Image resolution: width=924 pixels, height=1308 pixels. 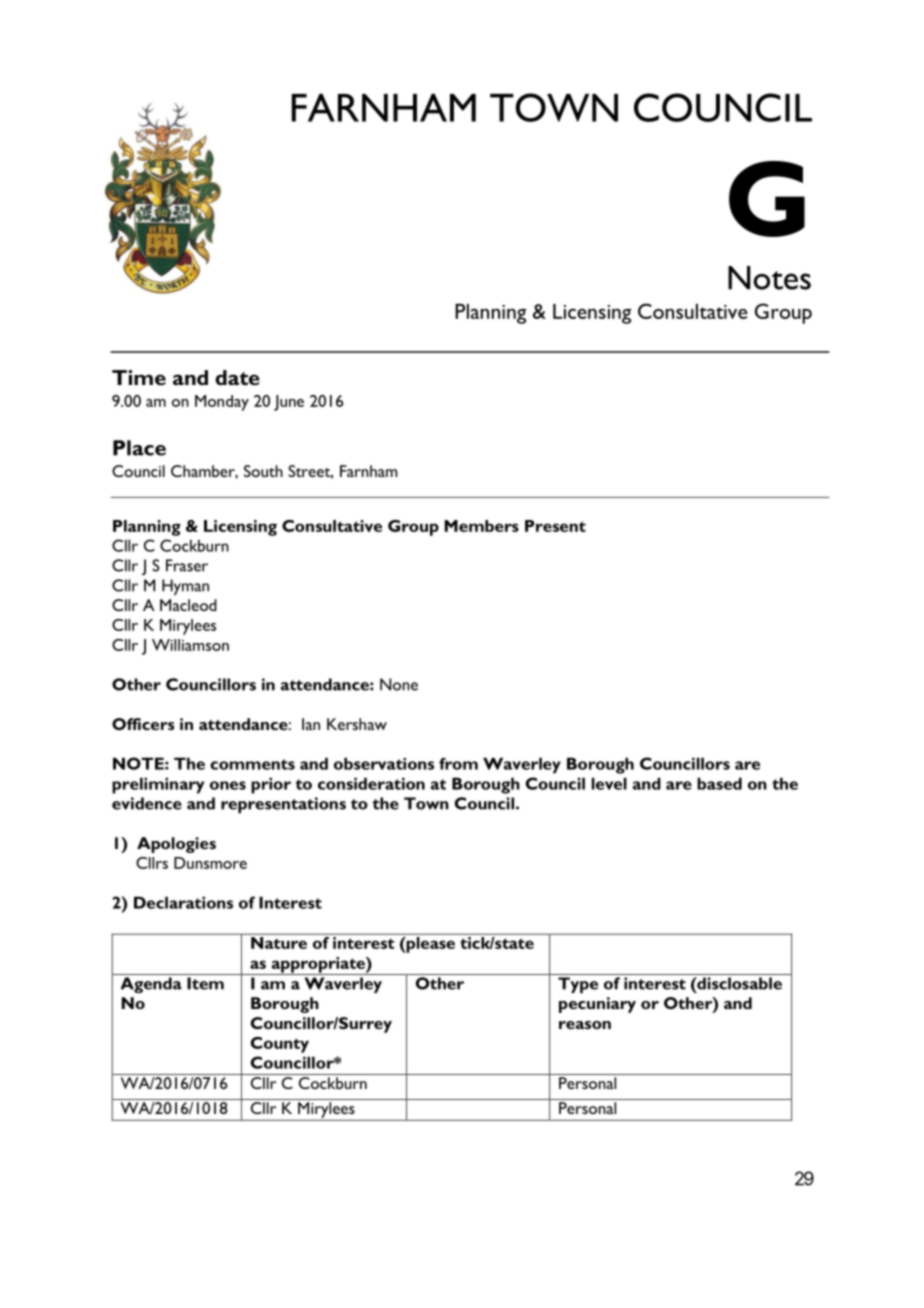 What do you see at coordinates (597, 1005) in the screenshot?
I see `pecuniary` at bounding box center [597, 1005].
